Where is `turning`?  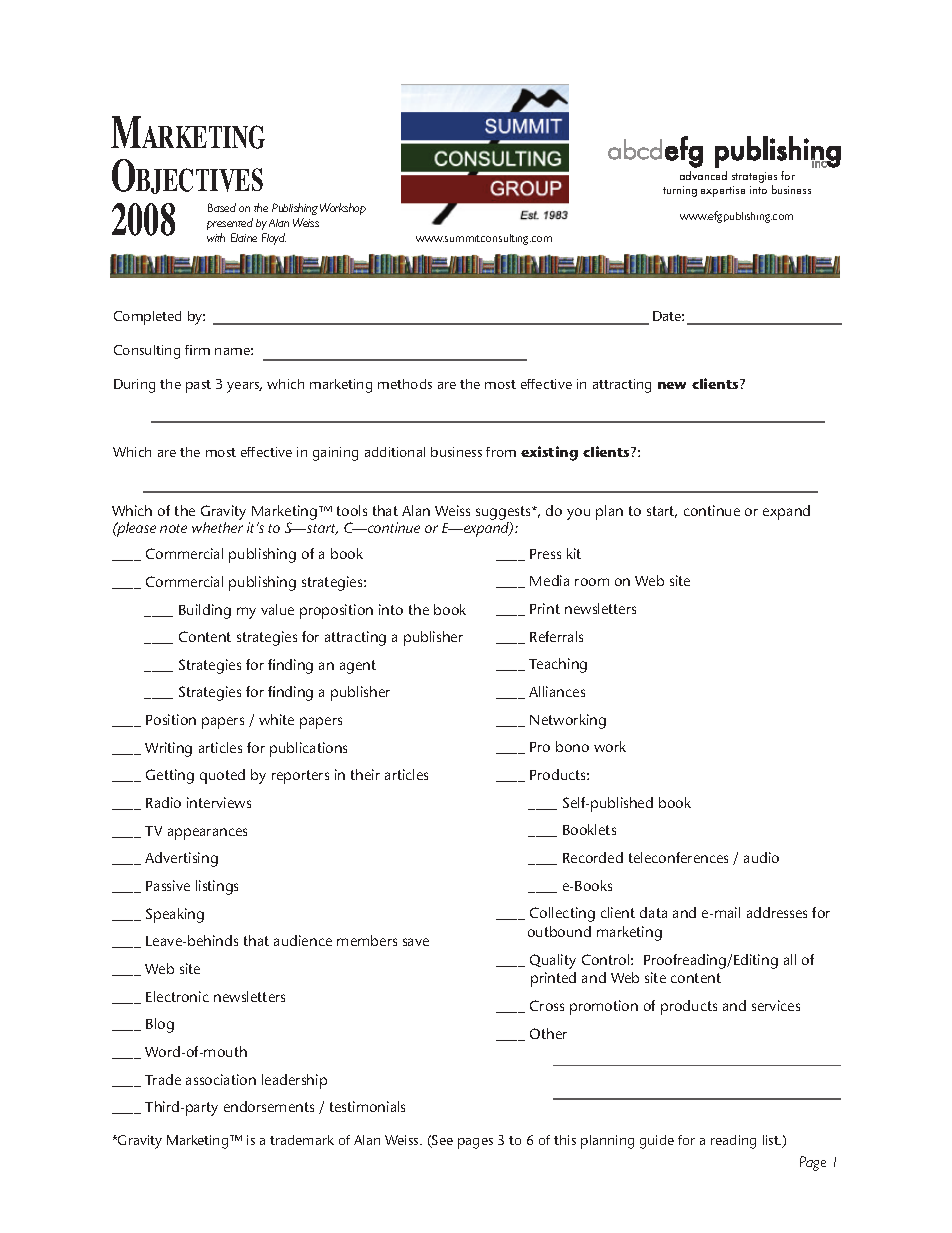
turning is located at coordinates (680, 191).
